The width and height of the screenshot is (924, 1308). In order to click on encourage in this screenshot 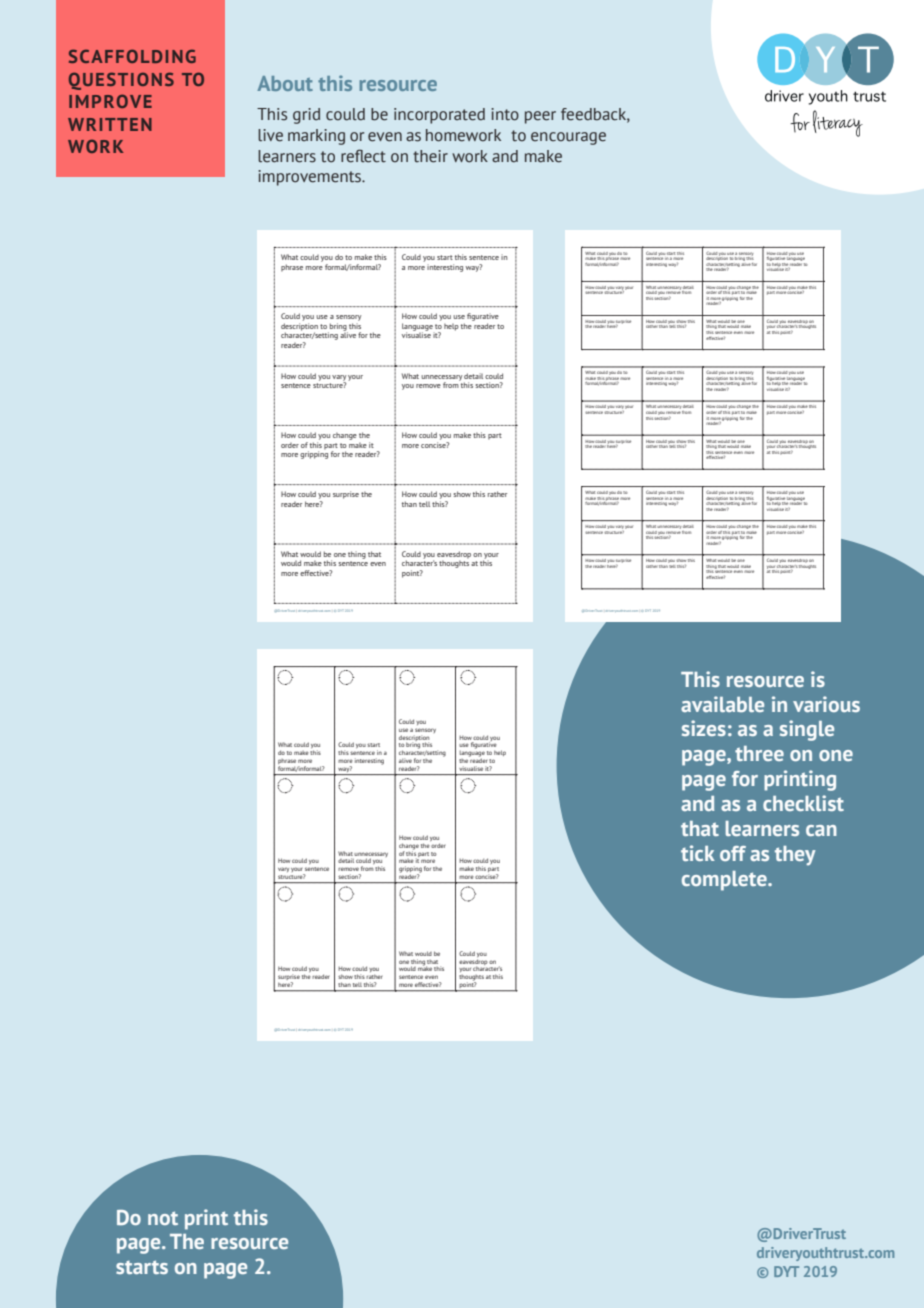, I will do `click(568, 138)`.
